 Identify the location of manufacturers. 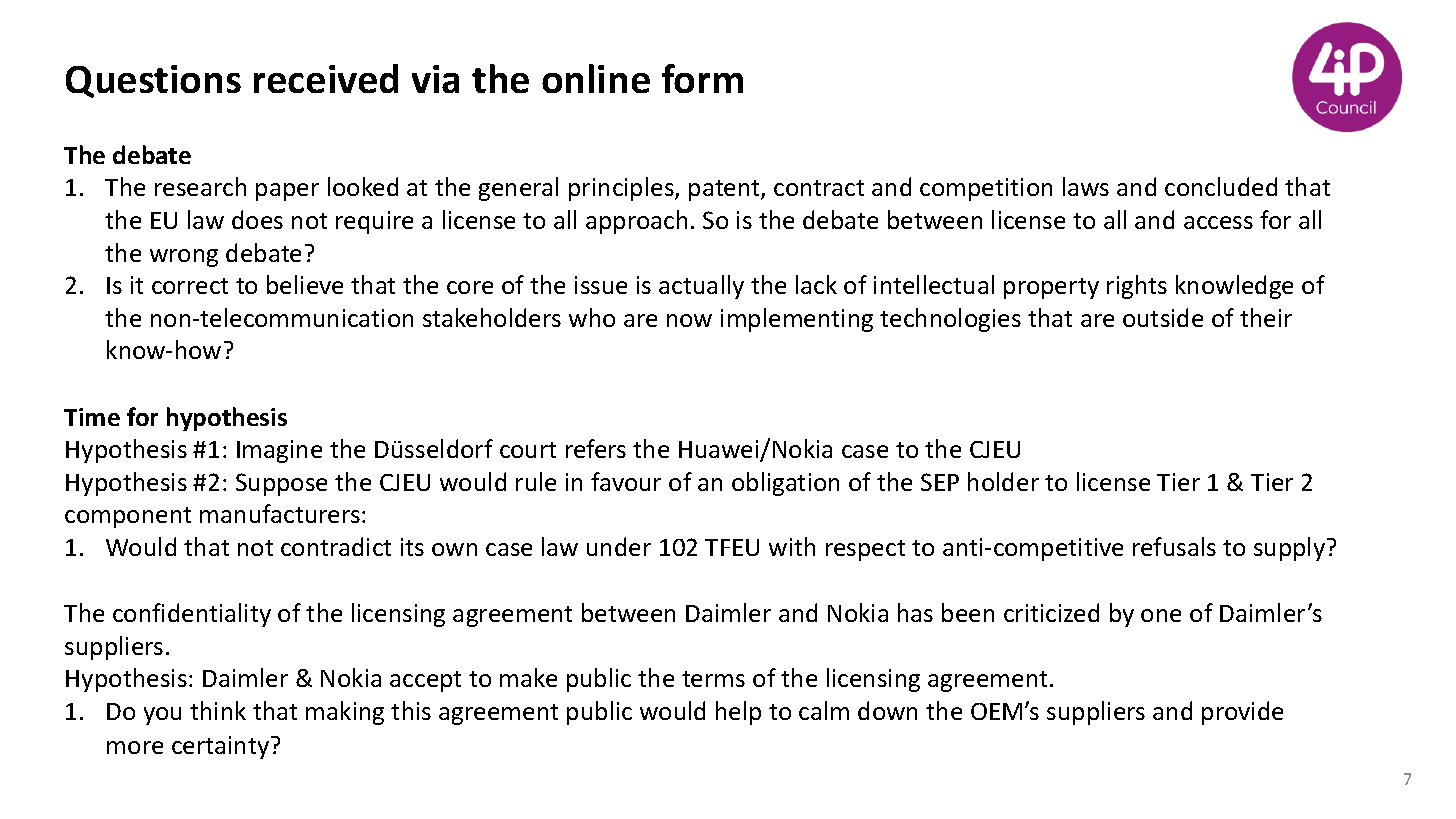
(280, 513).
